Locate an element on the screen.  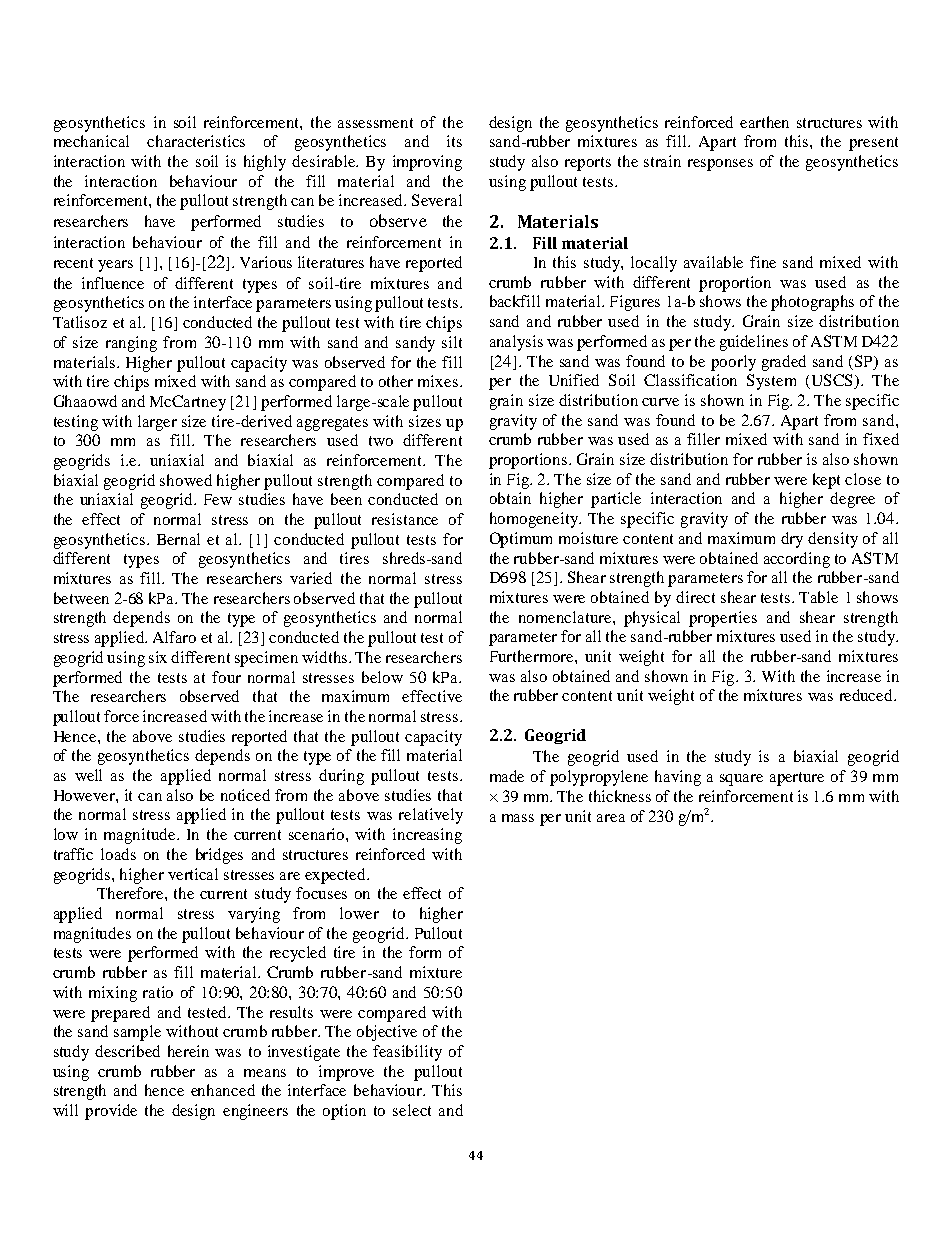
herein is located at coordinates (188, 1051).
